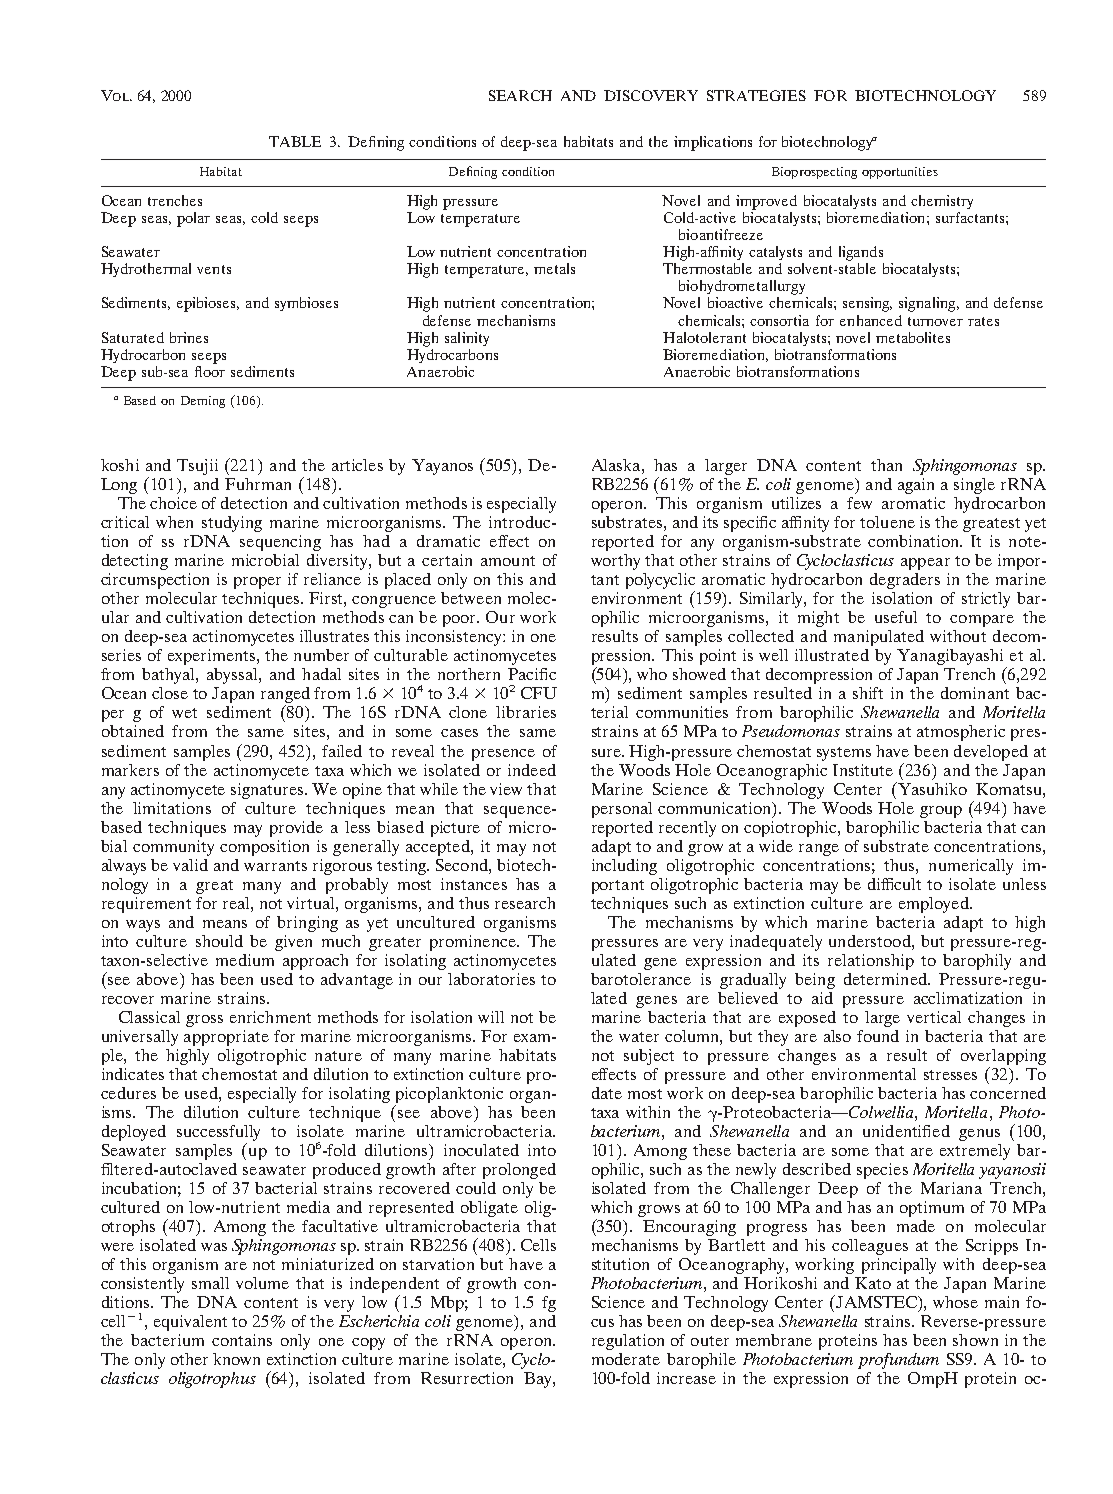  Describe the element at coordinates (184, 713) in the screenshot. I see `wet` at that location.
